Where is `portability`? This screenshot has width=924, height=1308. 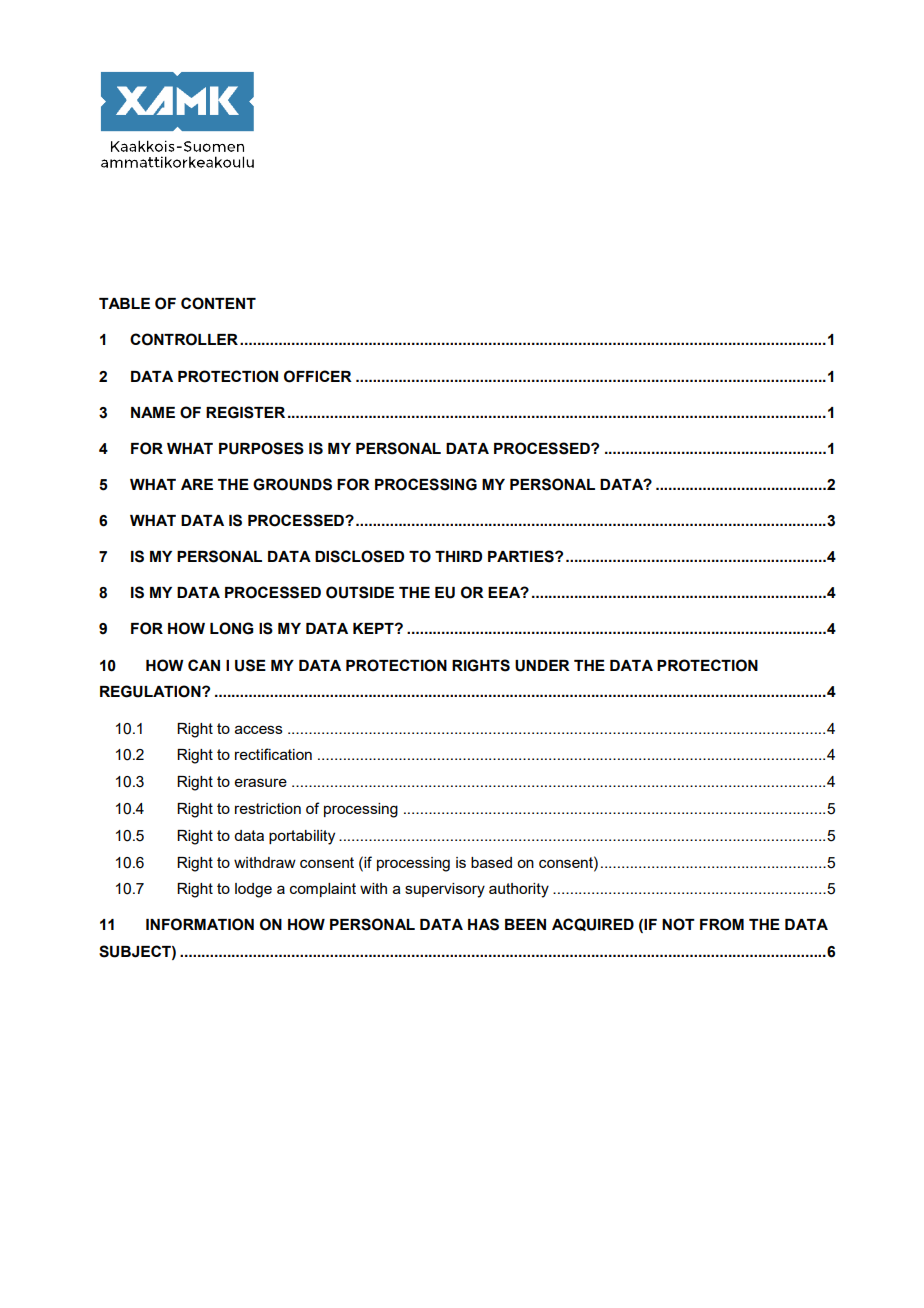 portability is located at coordinates (302, 837).
